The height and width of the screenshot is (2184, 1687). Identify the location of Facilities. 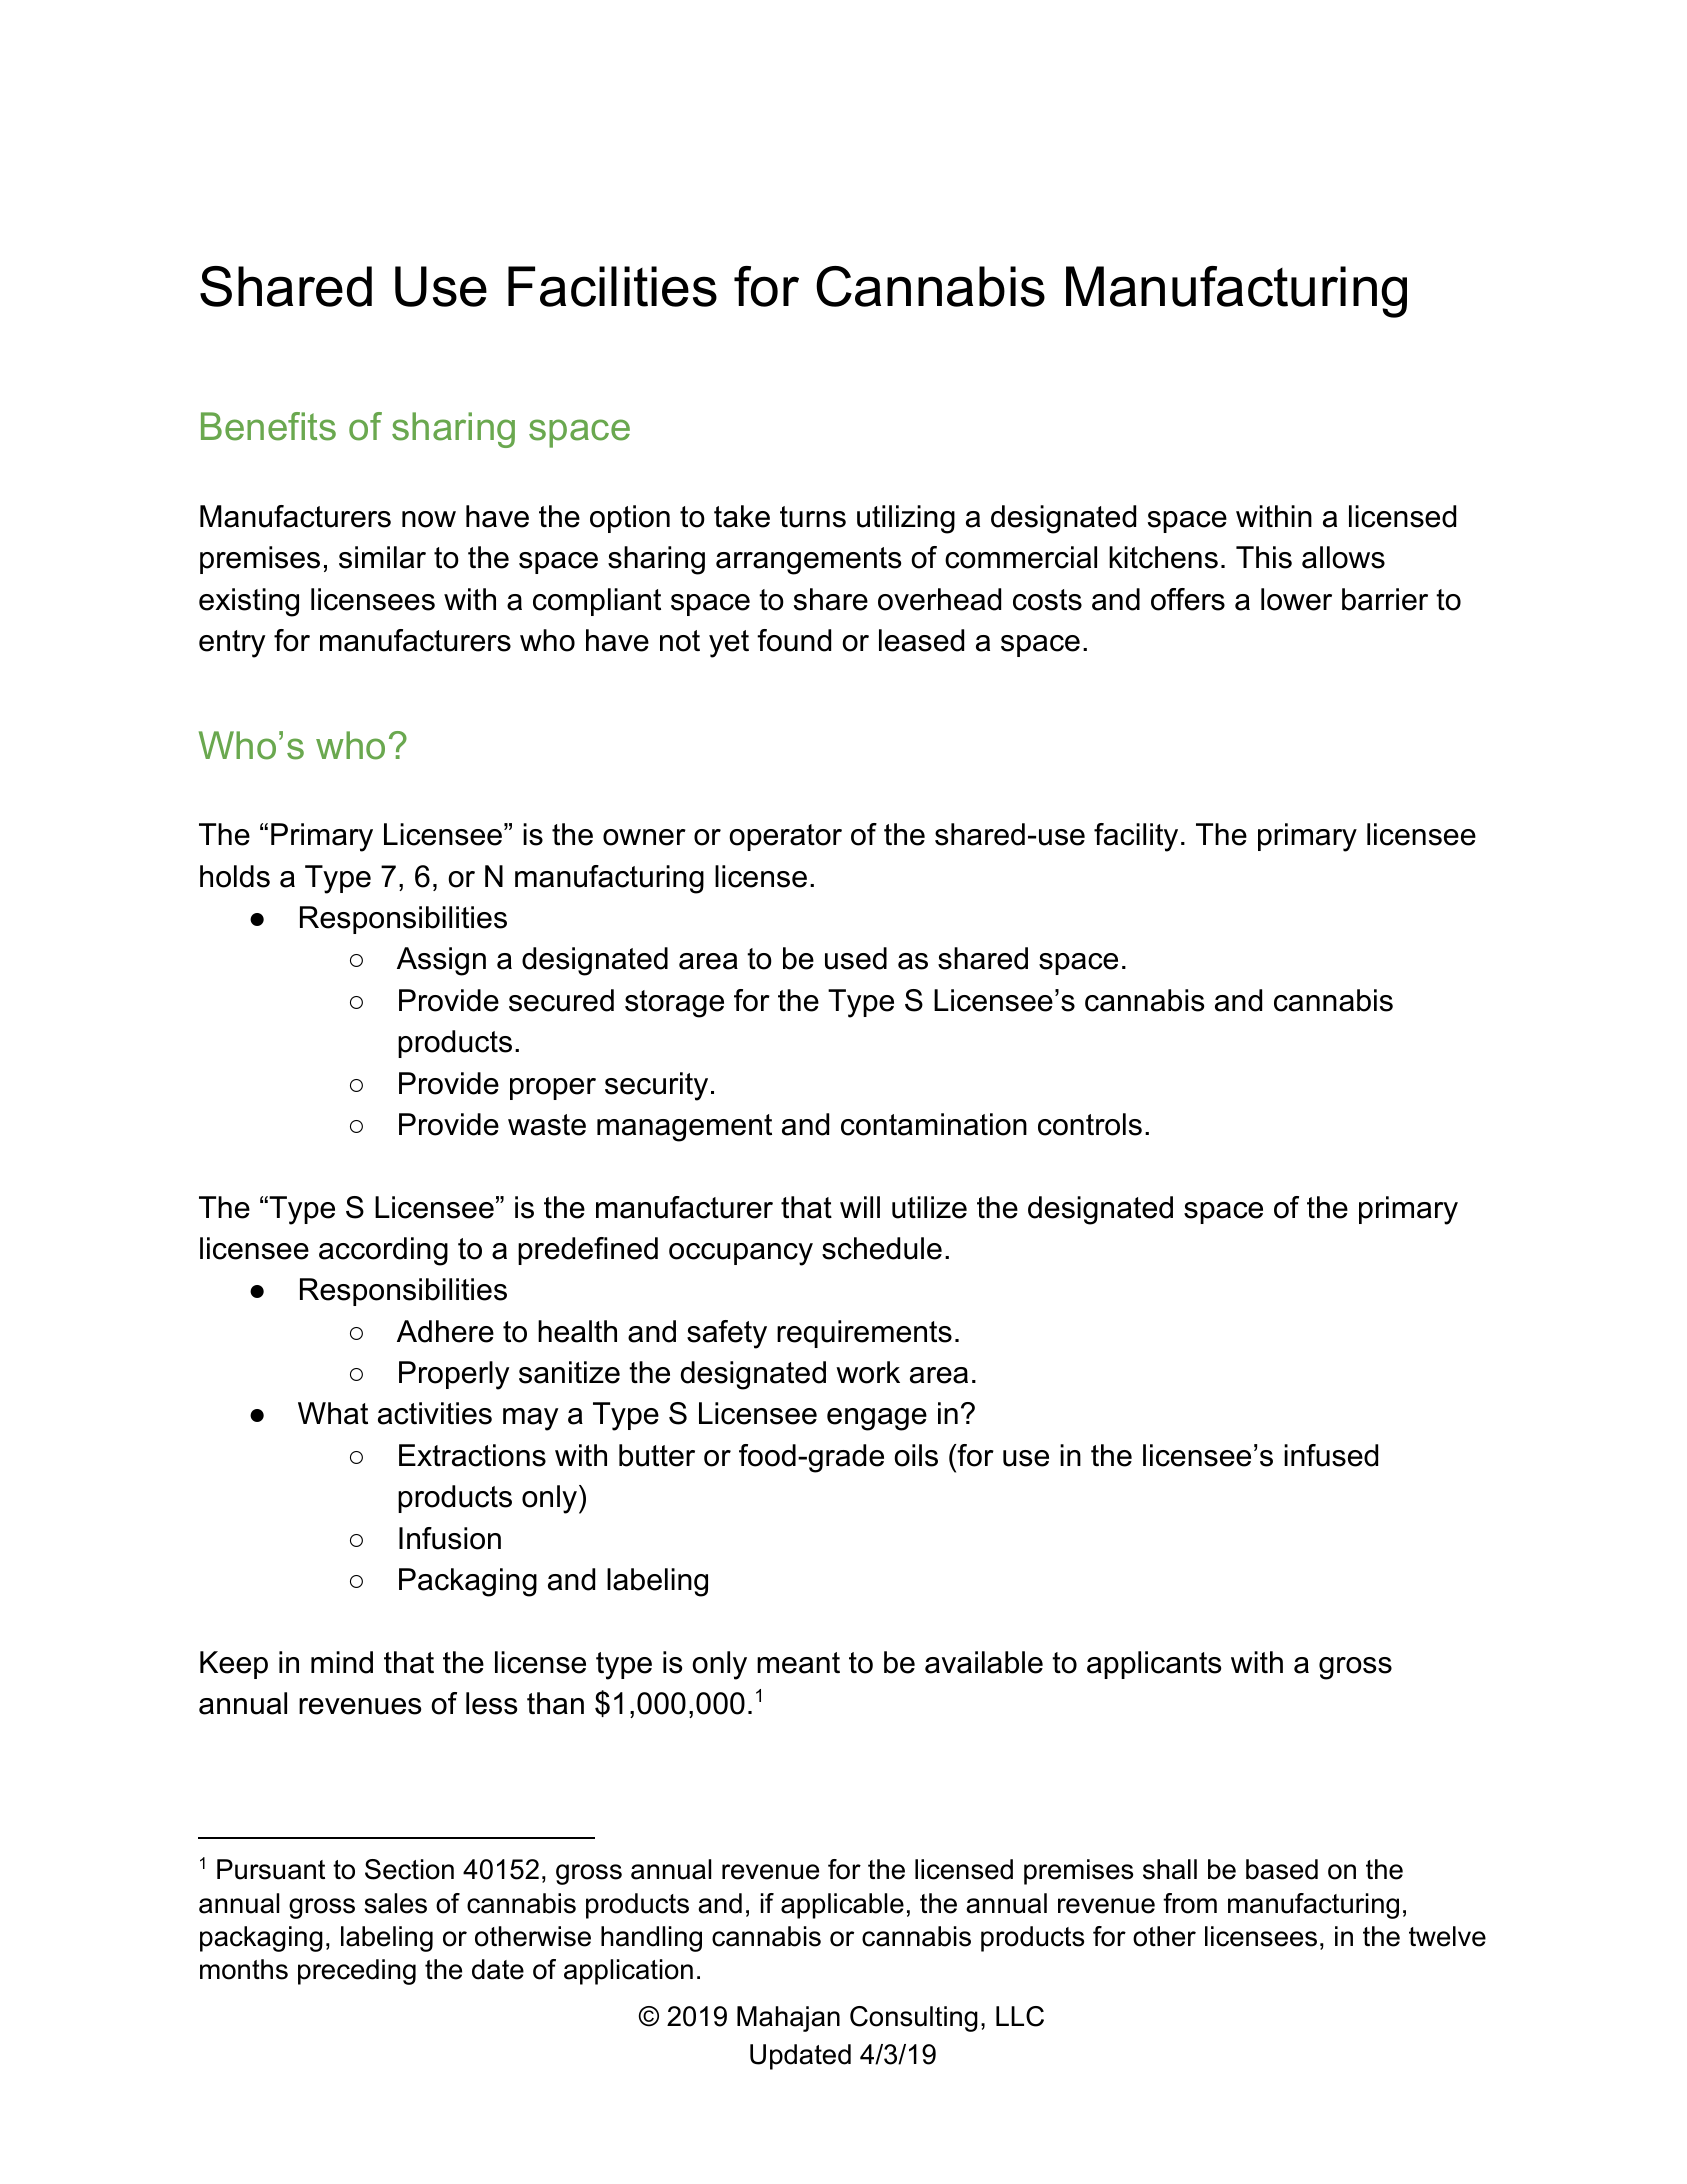
(612, 286).
